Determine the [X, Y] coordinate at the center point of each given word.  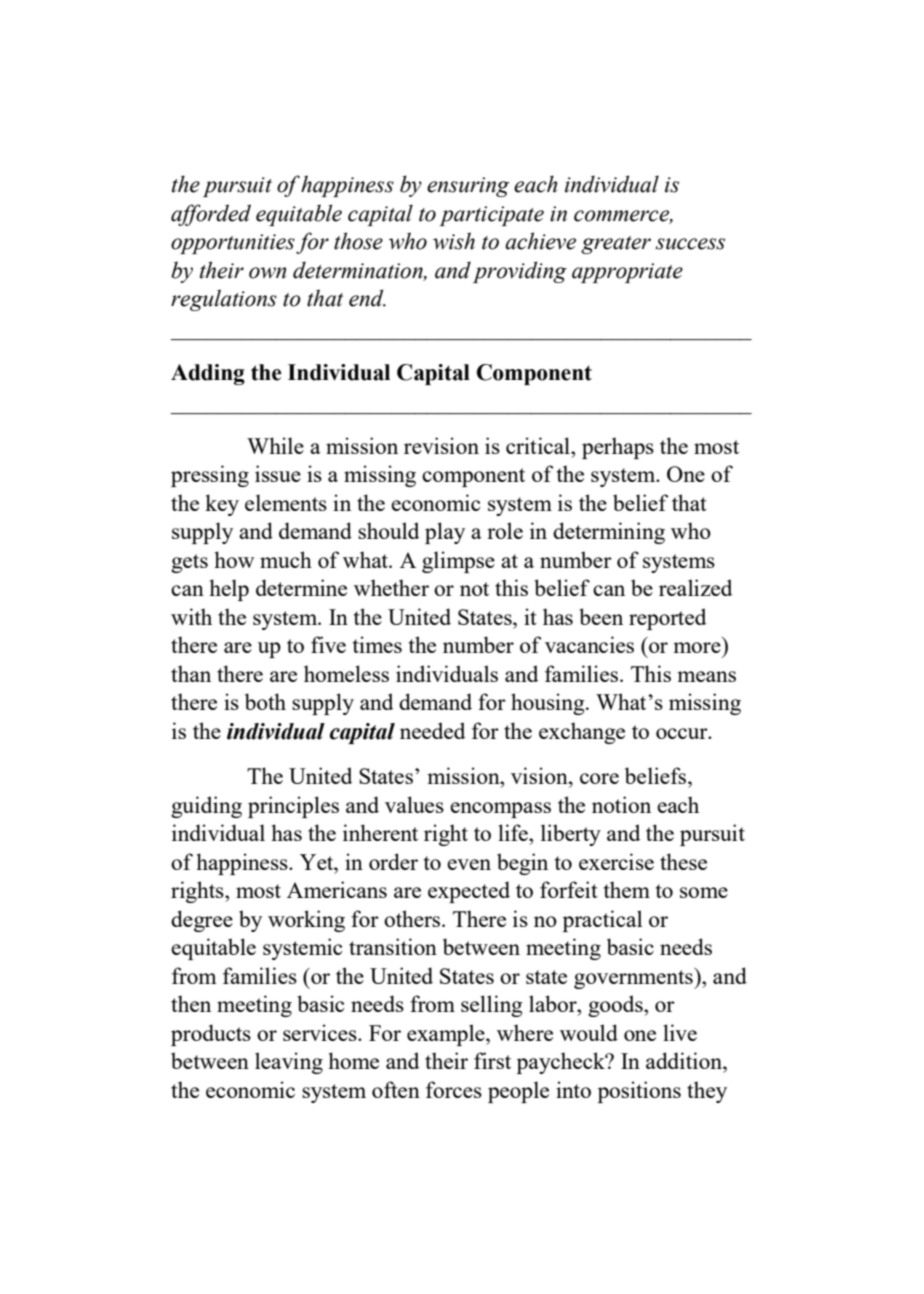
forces [454, 1089]
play [445, 533]
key [222, 505]
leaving [289, 1063]
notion [621, 804]
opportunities [233, 244]
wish [454, 241]
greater [616, 245]
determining [609, 533]
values [414, 804]
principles [293, 807]
